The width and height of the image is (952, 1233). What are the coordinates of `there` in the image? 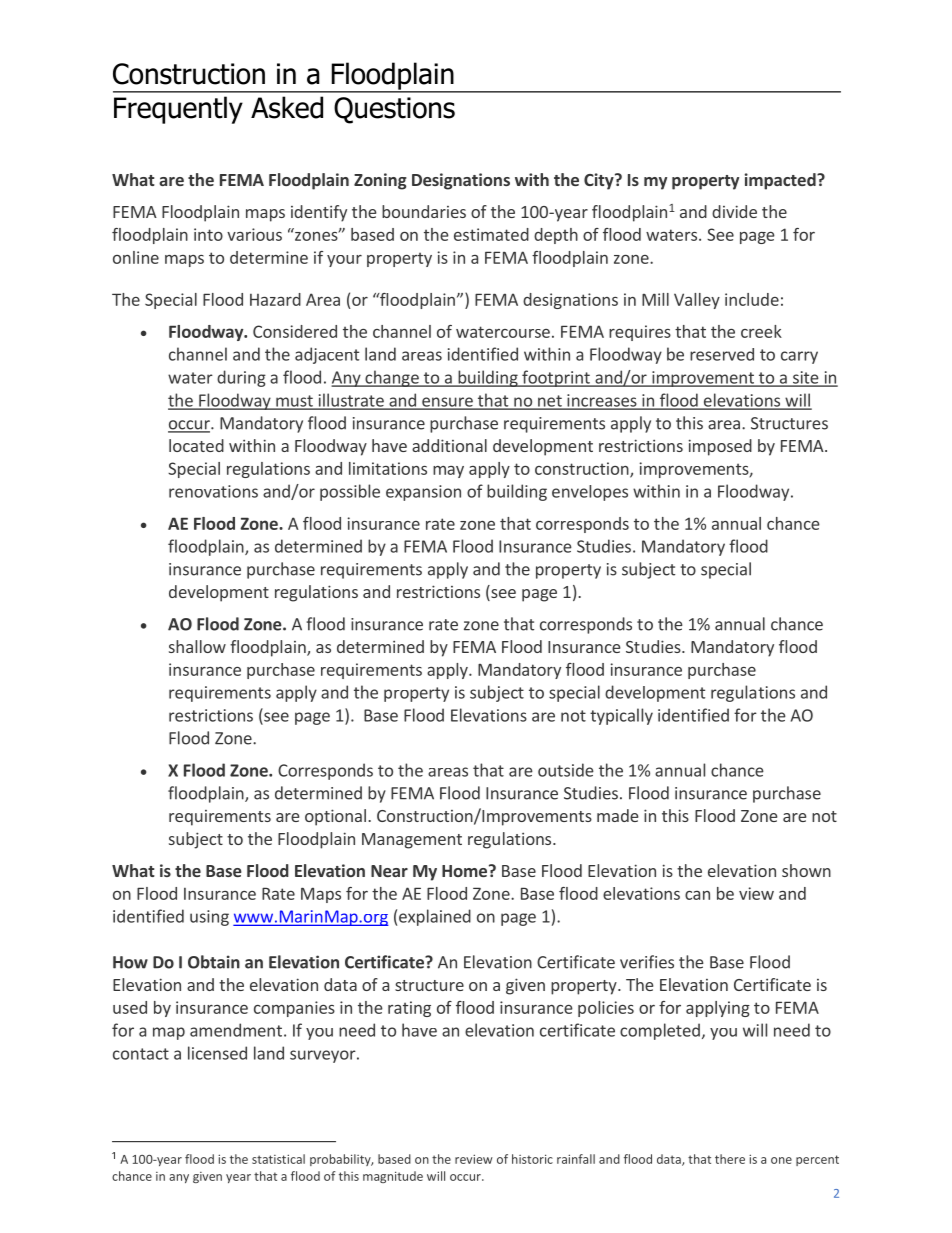 It's located at (730, 1159).
